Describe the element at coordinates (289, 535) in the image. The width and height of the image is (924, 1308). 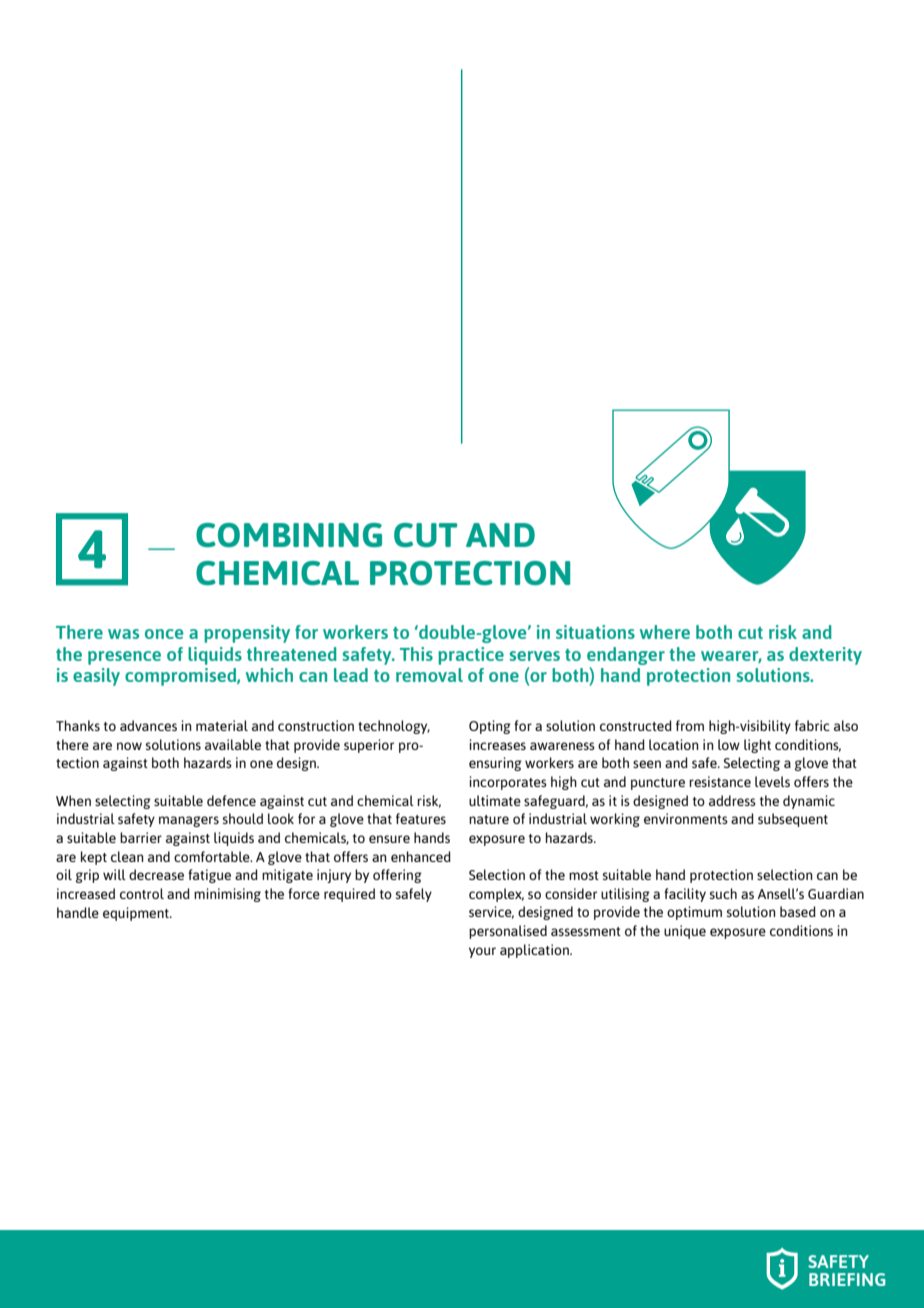
I see `COMBINING` at that location.
